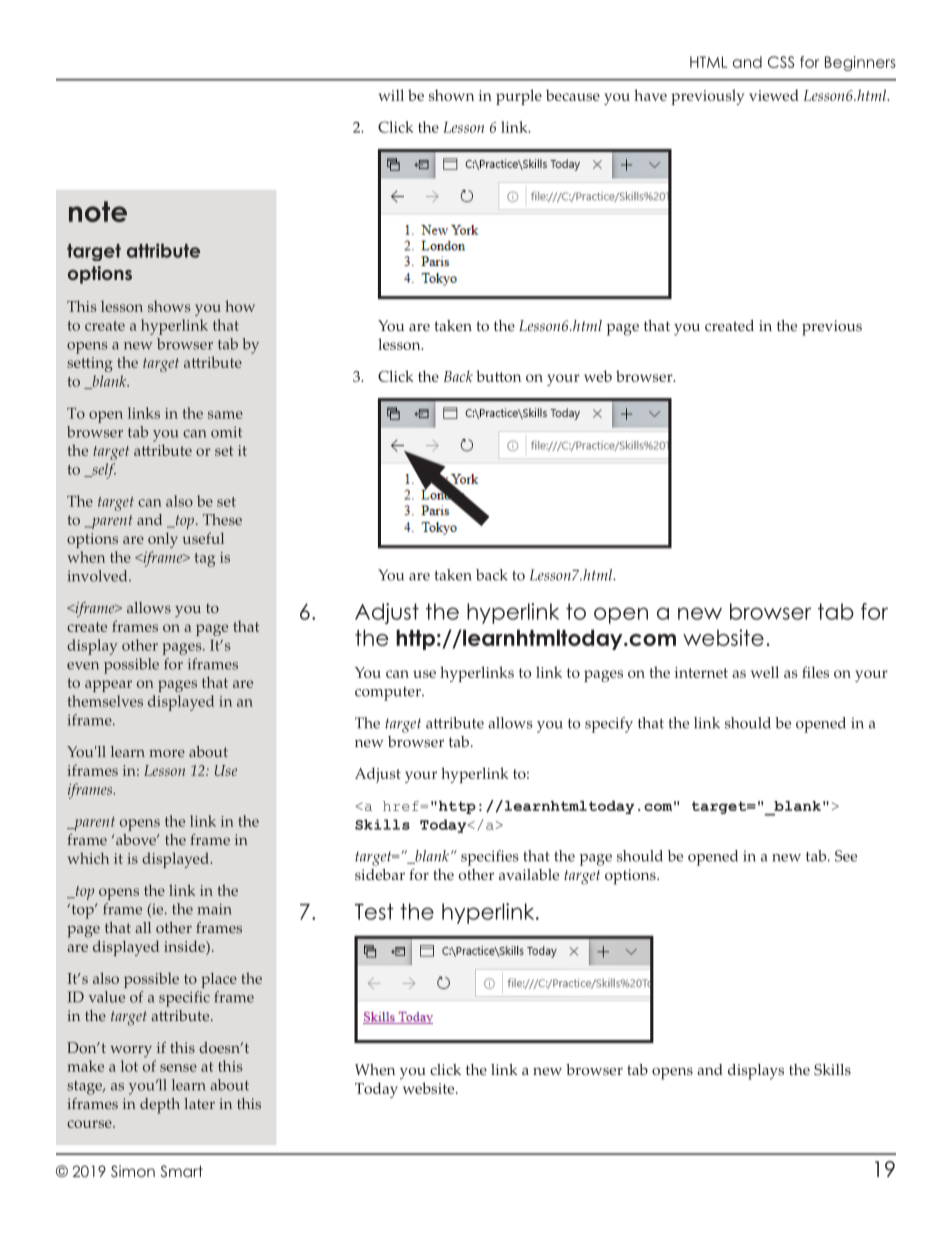 This screenshot has width=952, height=1233. I want to click on involved, so click(98, 576).
